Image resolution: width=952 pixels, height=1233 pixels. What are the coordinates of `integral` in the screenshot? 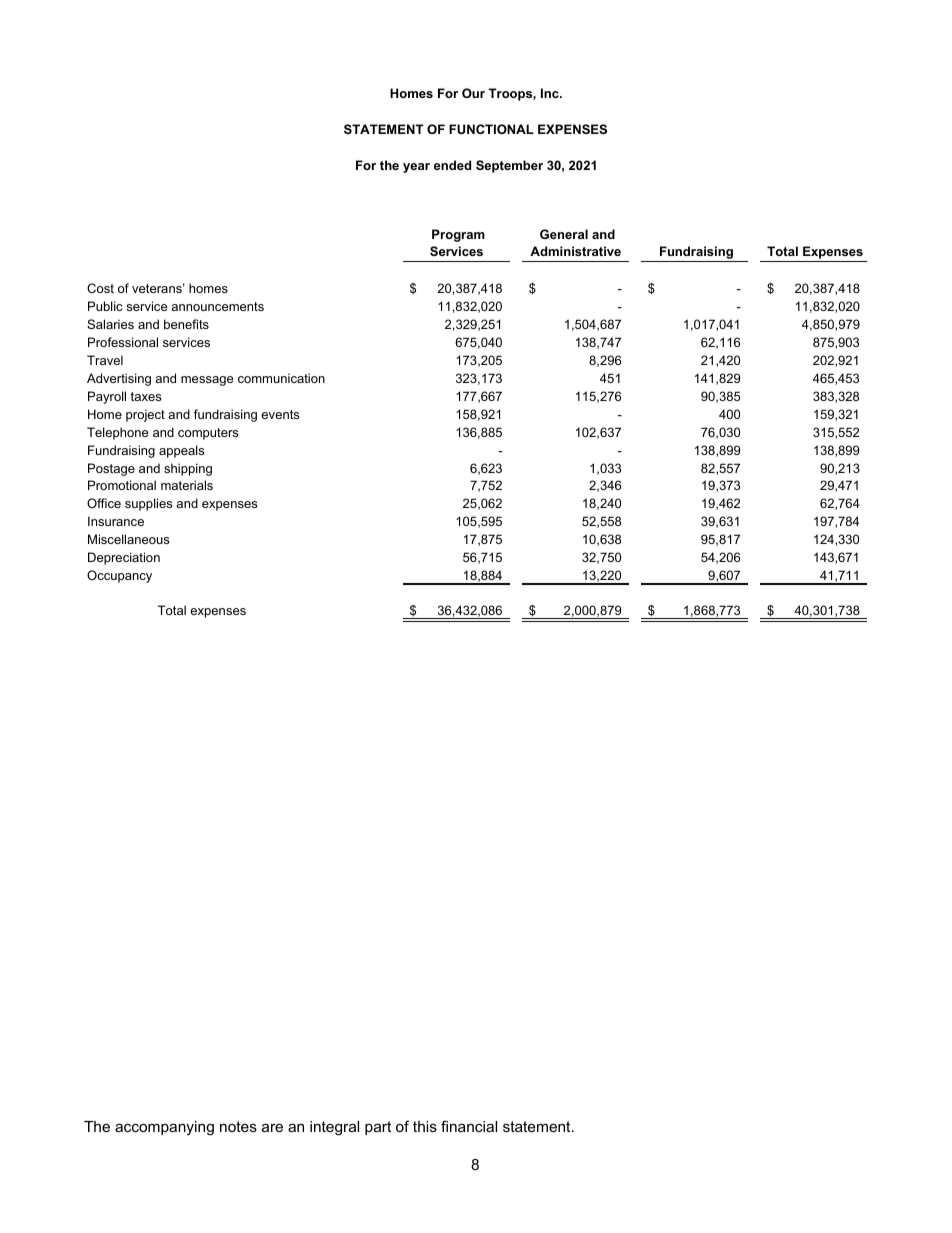 It's located at (334, 1128).
